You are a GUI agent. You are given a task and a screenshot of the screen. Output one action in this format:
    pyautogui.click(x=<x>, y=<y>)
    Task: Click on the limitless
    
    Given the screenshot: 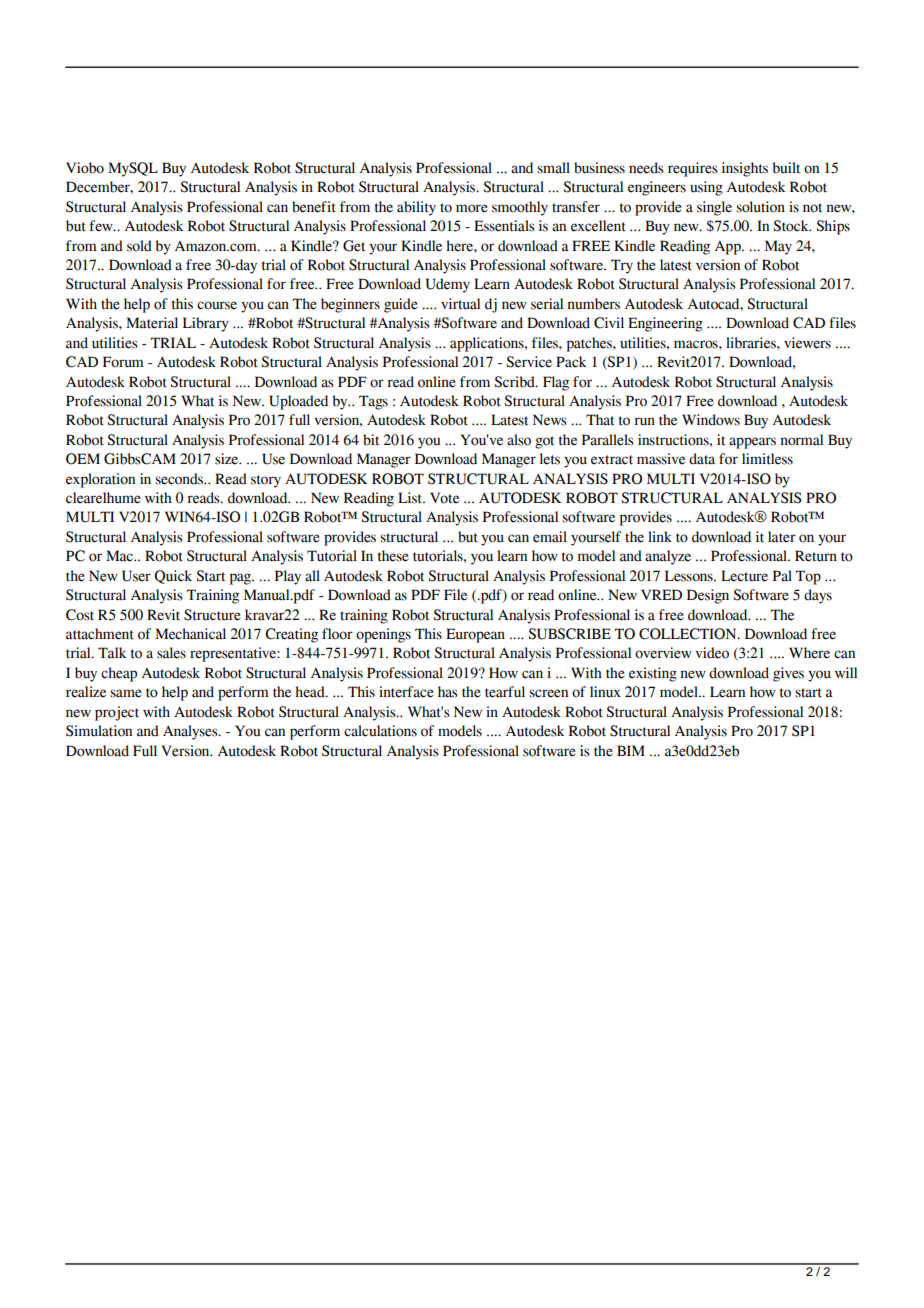 What is the action you would take?
    pyautogui.click(x=767, y=459)
